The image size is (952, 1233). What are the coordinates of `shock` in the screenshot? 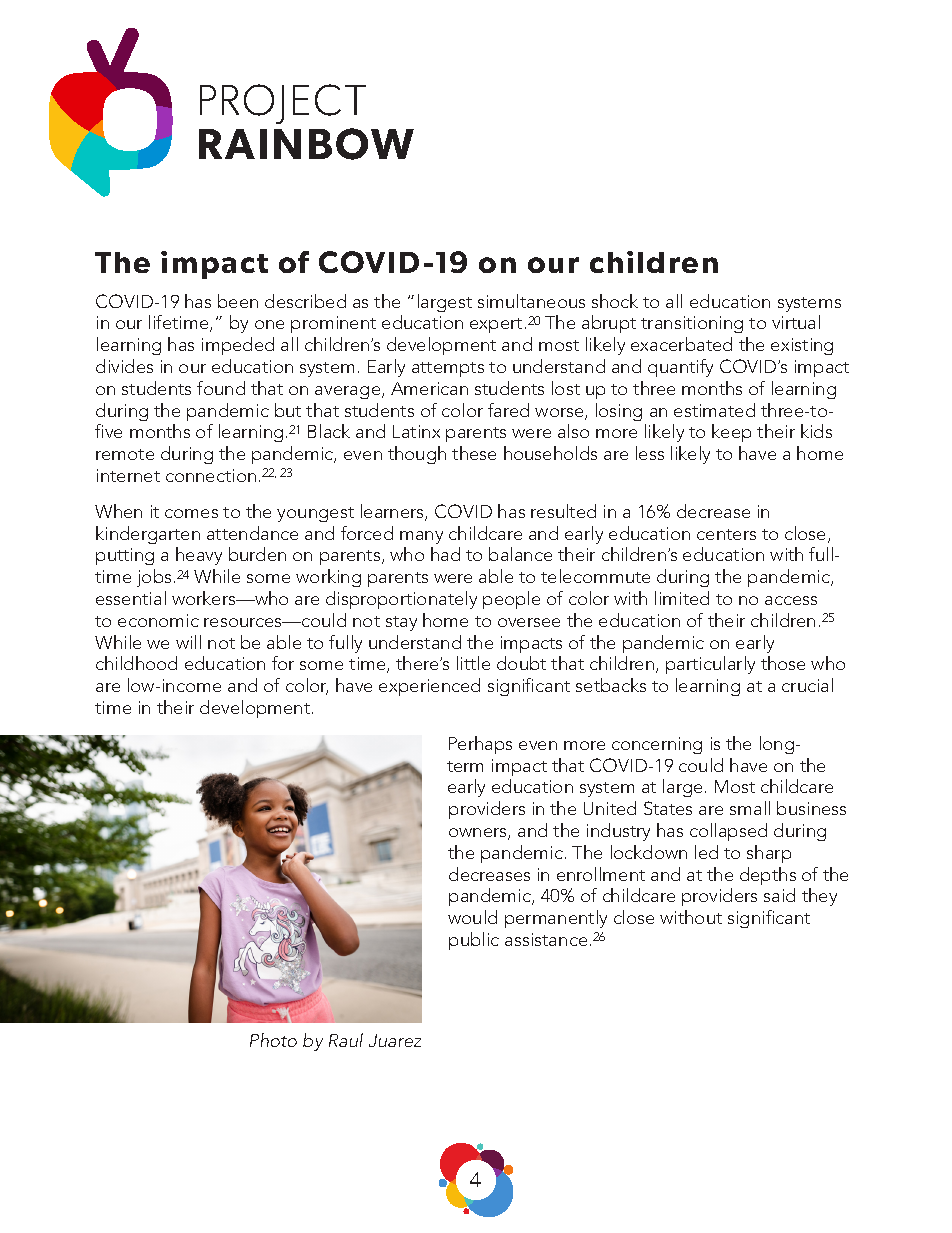 It's located at (615, 301).
